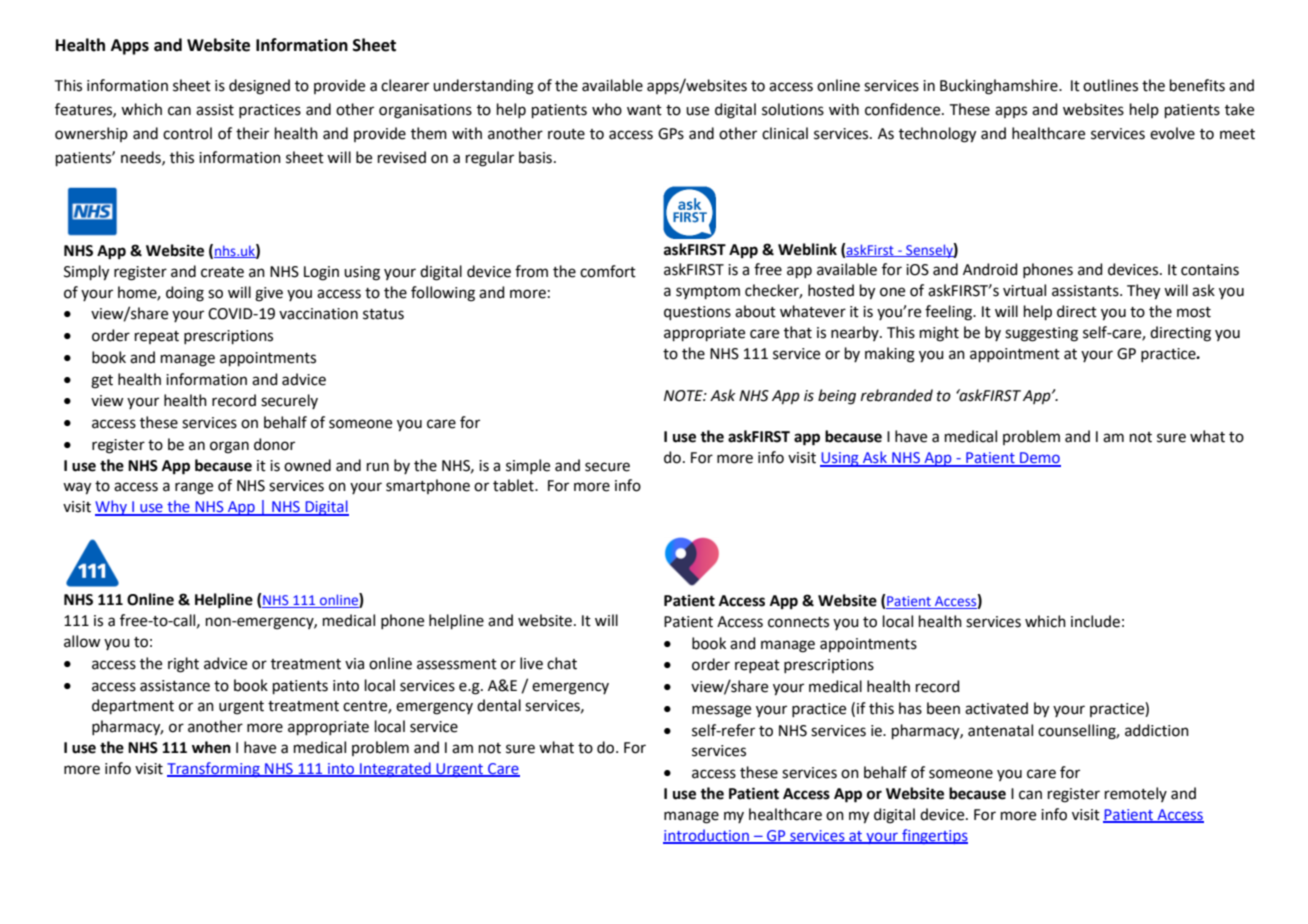  What do you see at coordinates (259, 87) in the image?
I see `designed` at bounding box center [259, 87].
